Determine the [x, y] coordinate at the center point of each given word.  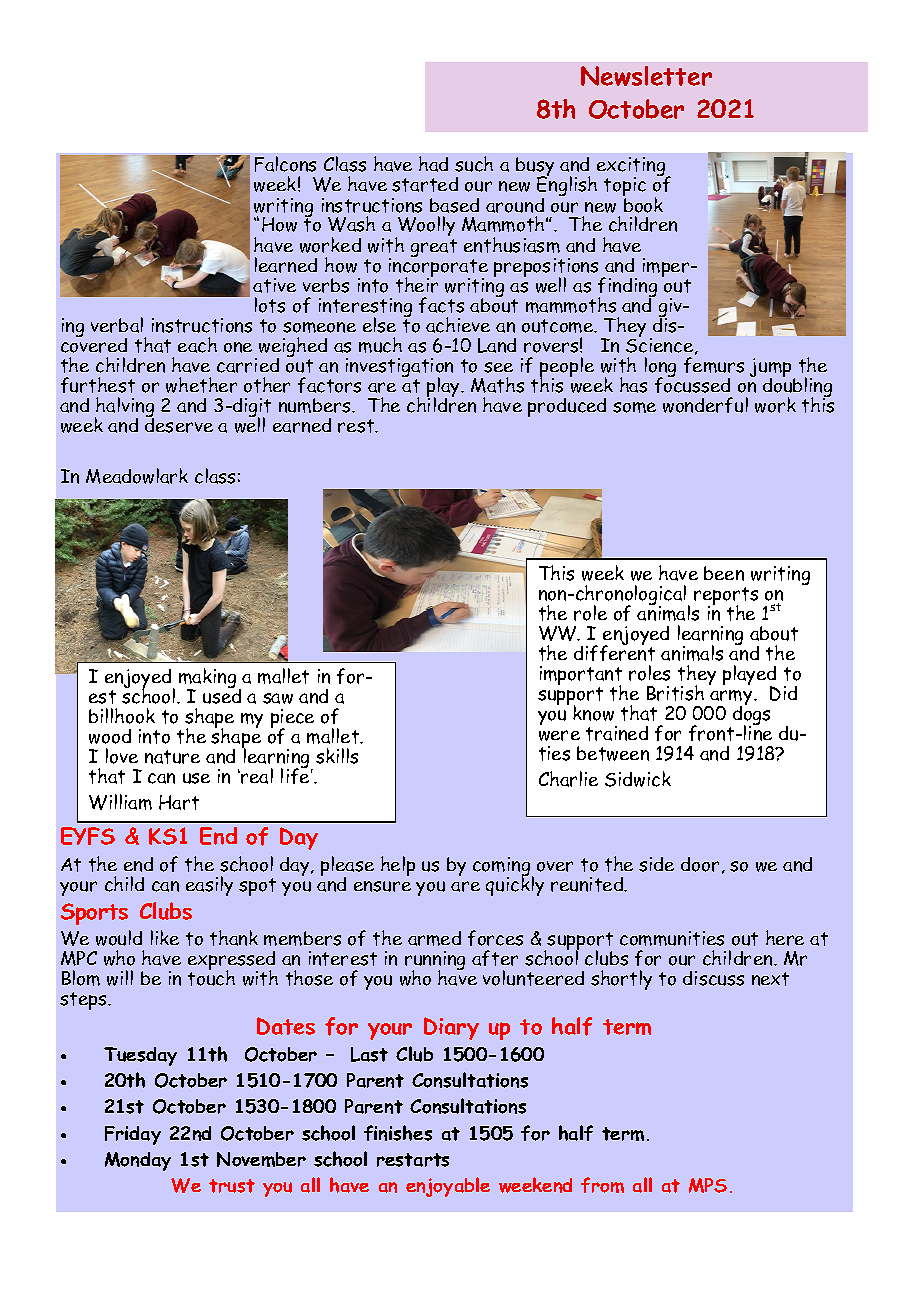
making [207, 679]
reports [726, 597]
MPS [708, 1185]
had [433, 164]
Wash [351, 224]
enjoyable [448, 1187]
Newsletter [646, 76]
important [581, 677]
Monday [138, 1161]
